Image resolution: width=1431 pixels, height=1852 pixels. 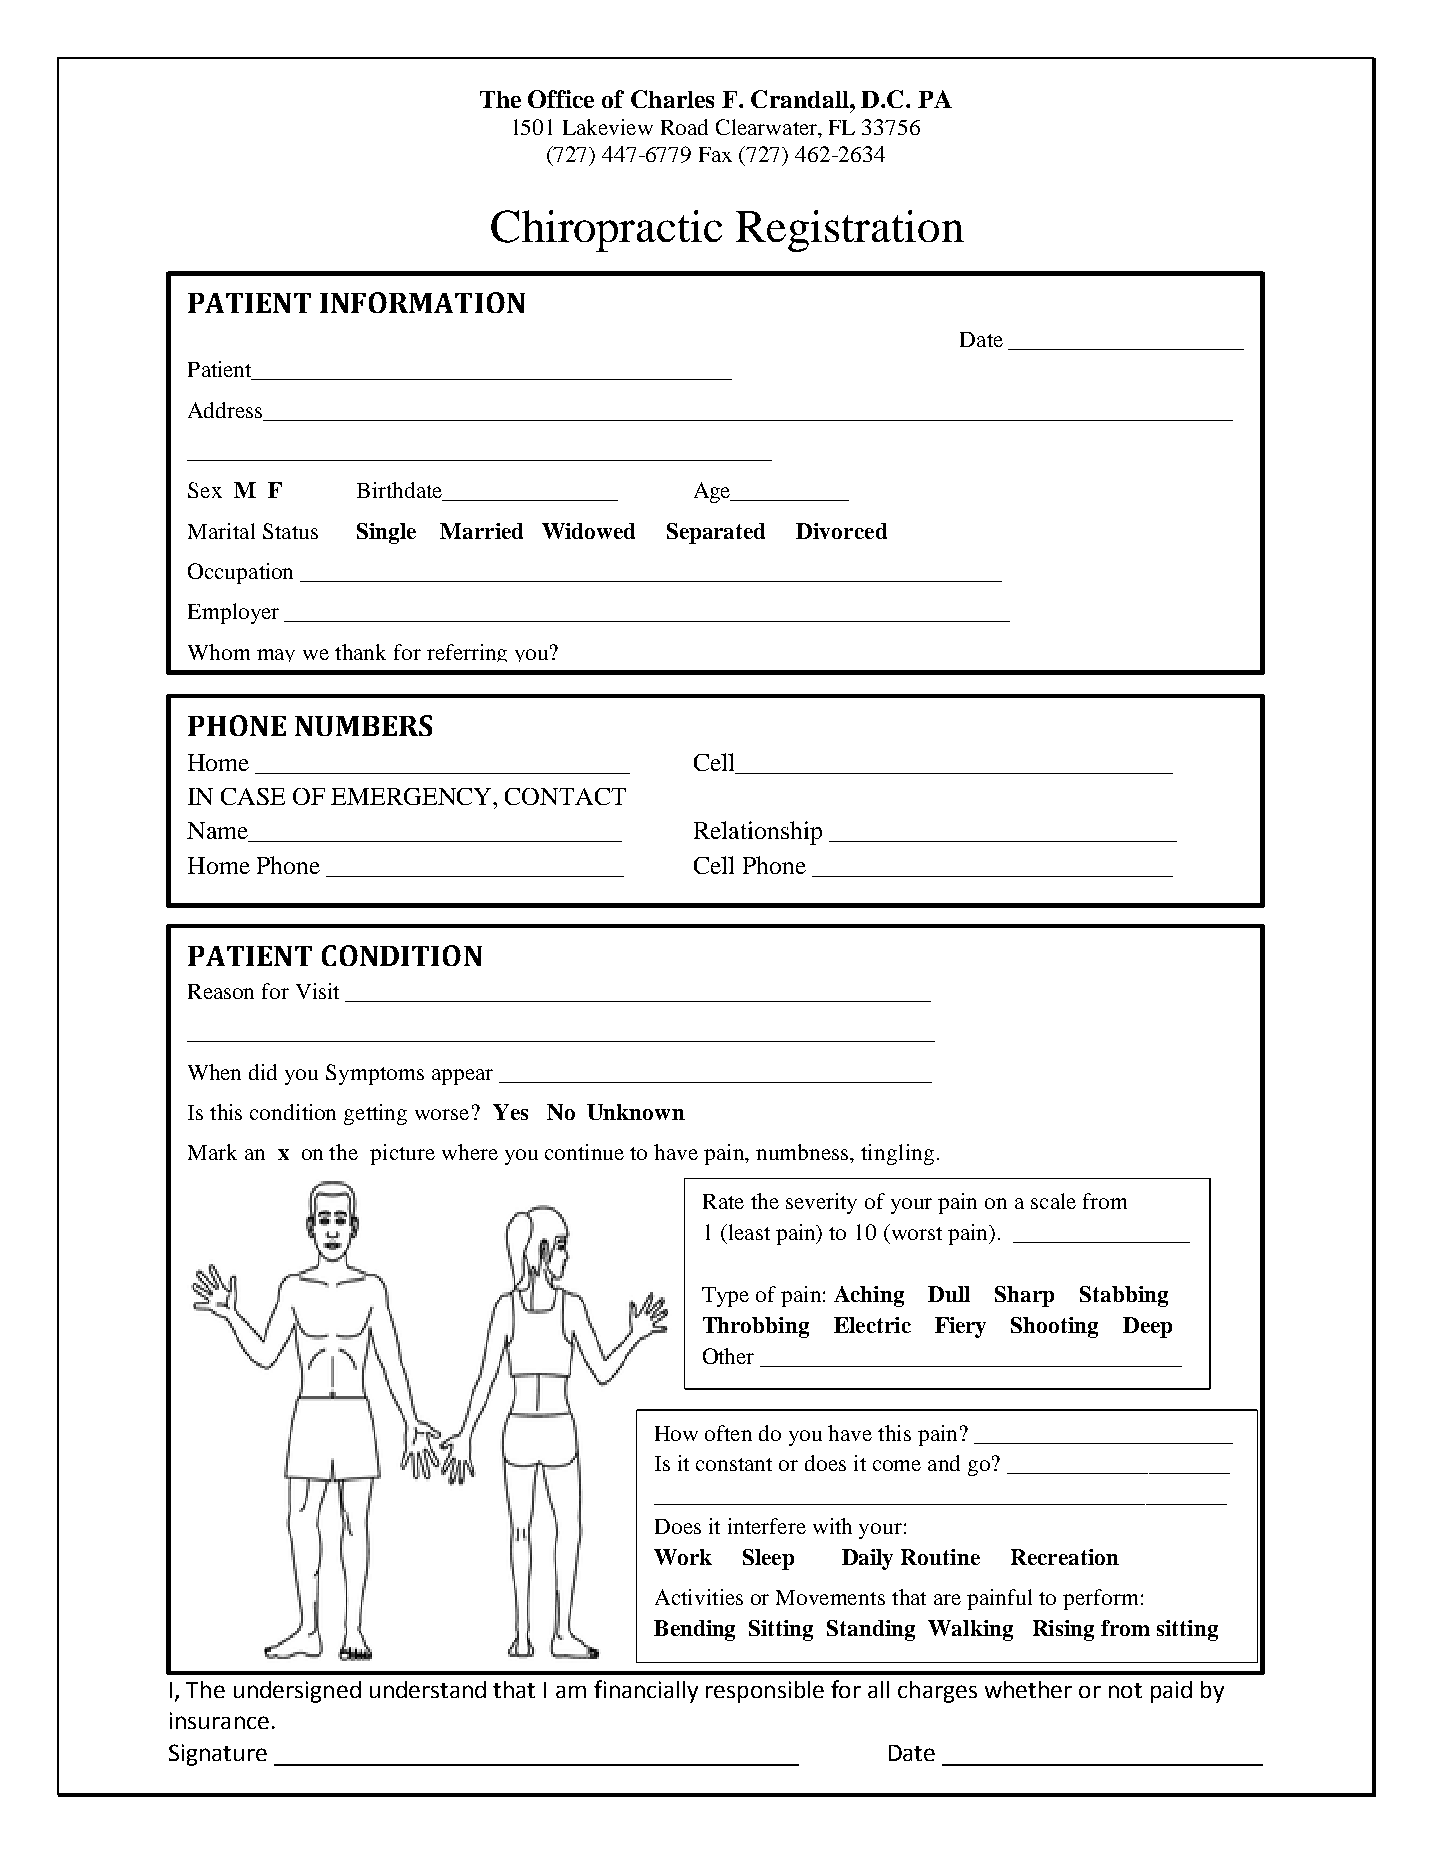 I want to click on financially, so click(x=646, y=1691).
